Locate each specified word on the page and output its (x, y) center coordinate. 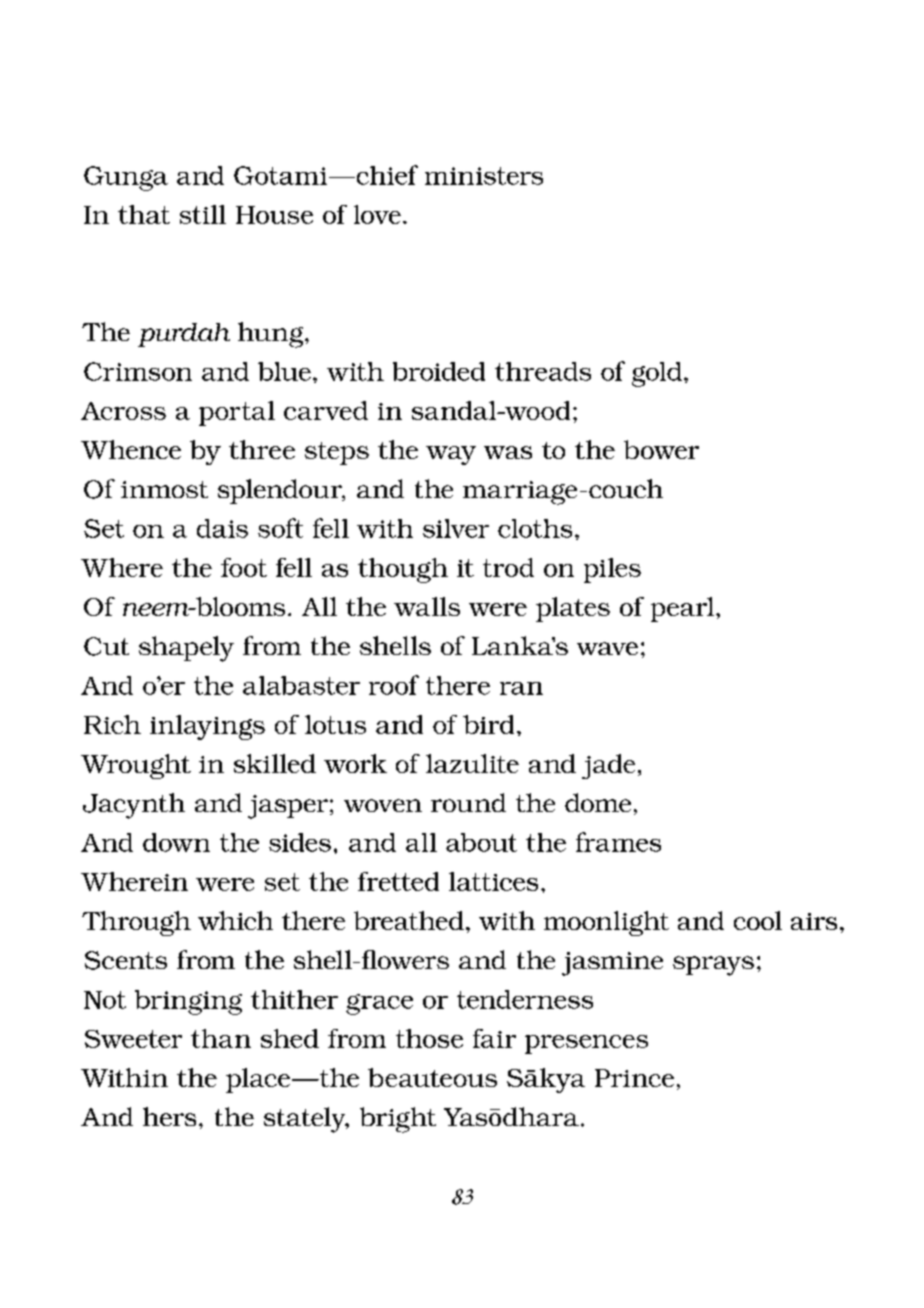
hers (169, 1116)
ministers (484, 176)
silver (456, 528)
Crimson (138, 371)
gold (657, 374)
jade (608, 766)
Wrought (136, 766)
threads (543, 371)
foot (244, 567)
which (235, 920)
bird (488, 724)
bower (661, 449)
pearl (684, 609)
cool (758, 920)
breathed (409, 920)
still (203, 214)
